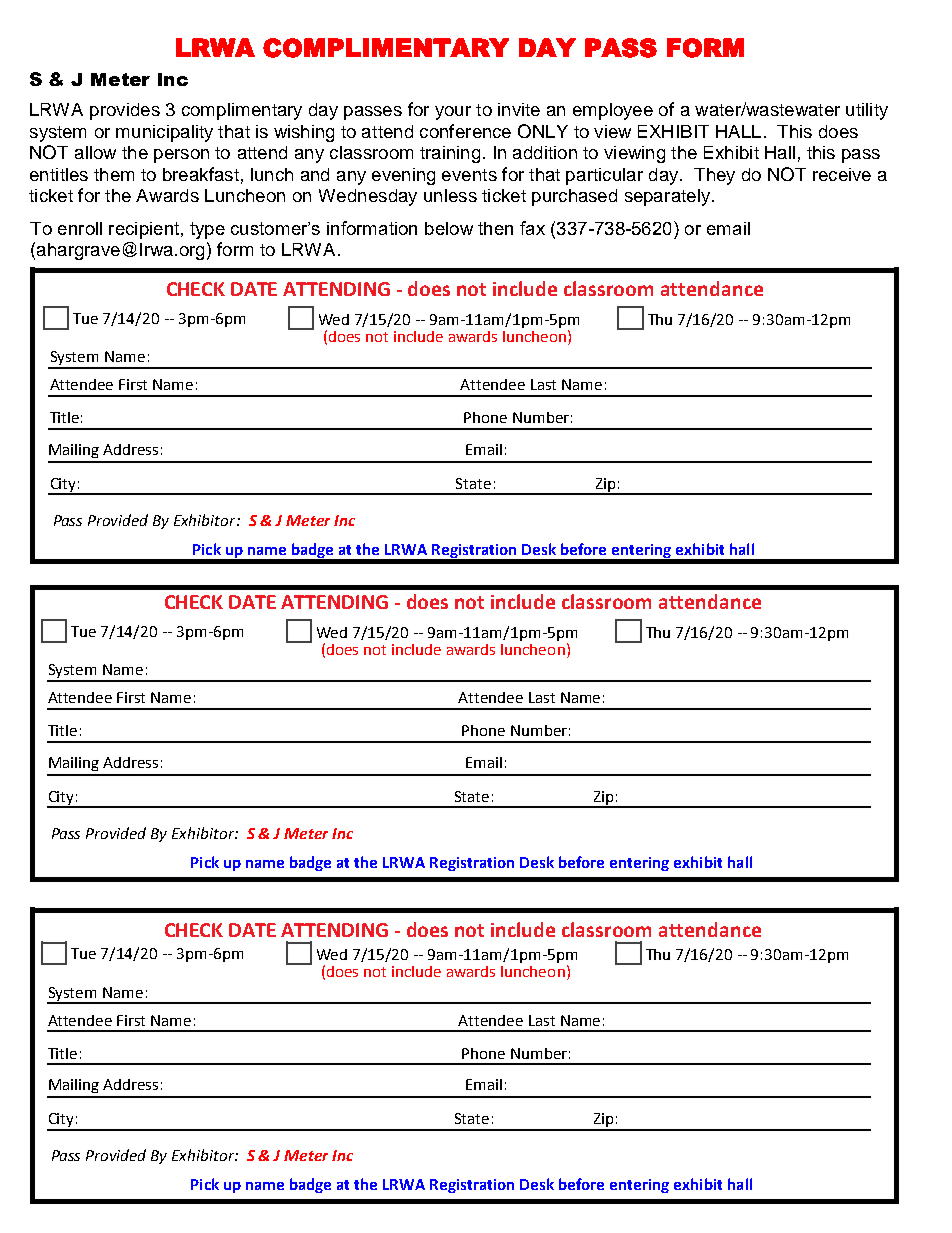 The width and height of the screenshot is (952, 1233). What do you see at coordinates (867, 111) in the screenshot?
I see `utility` at bounding box center [867, 111].
